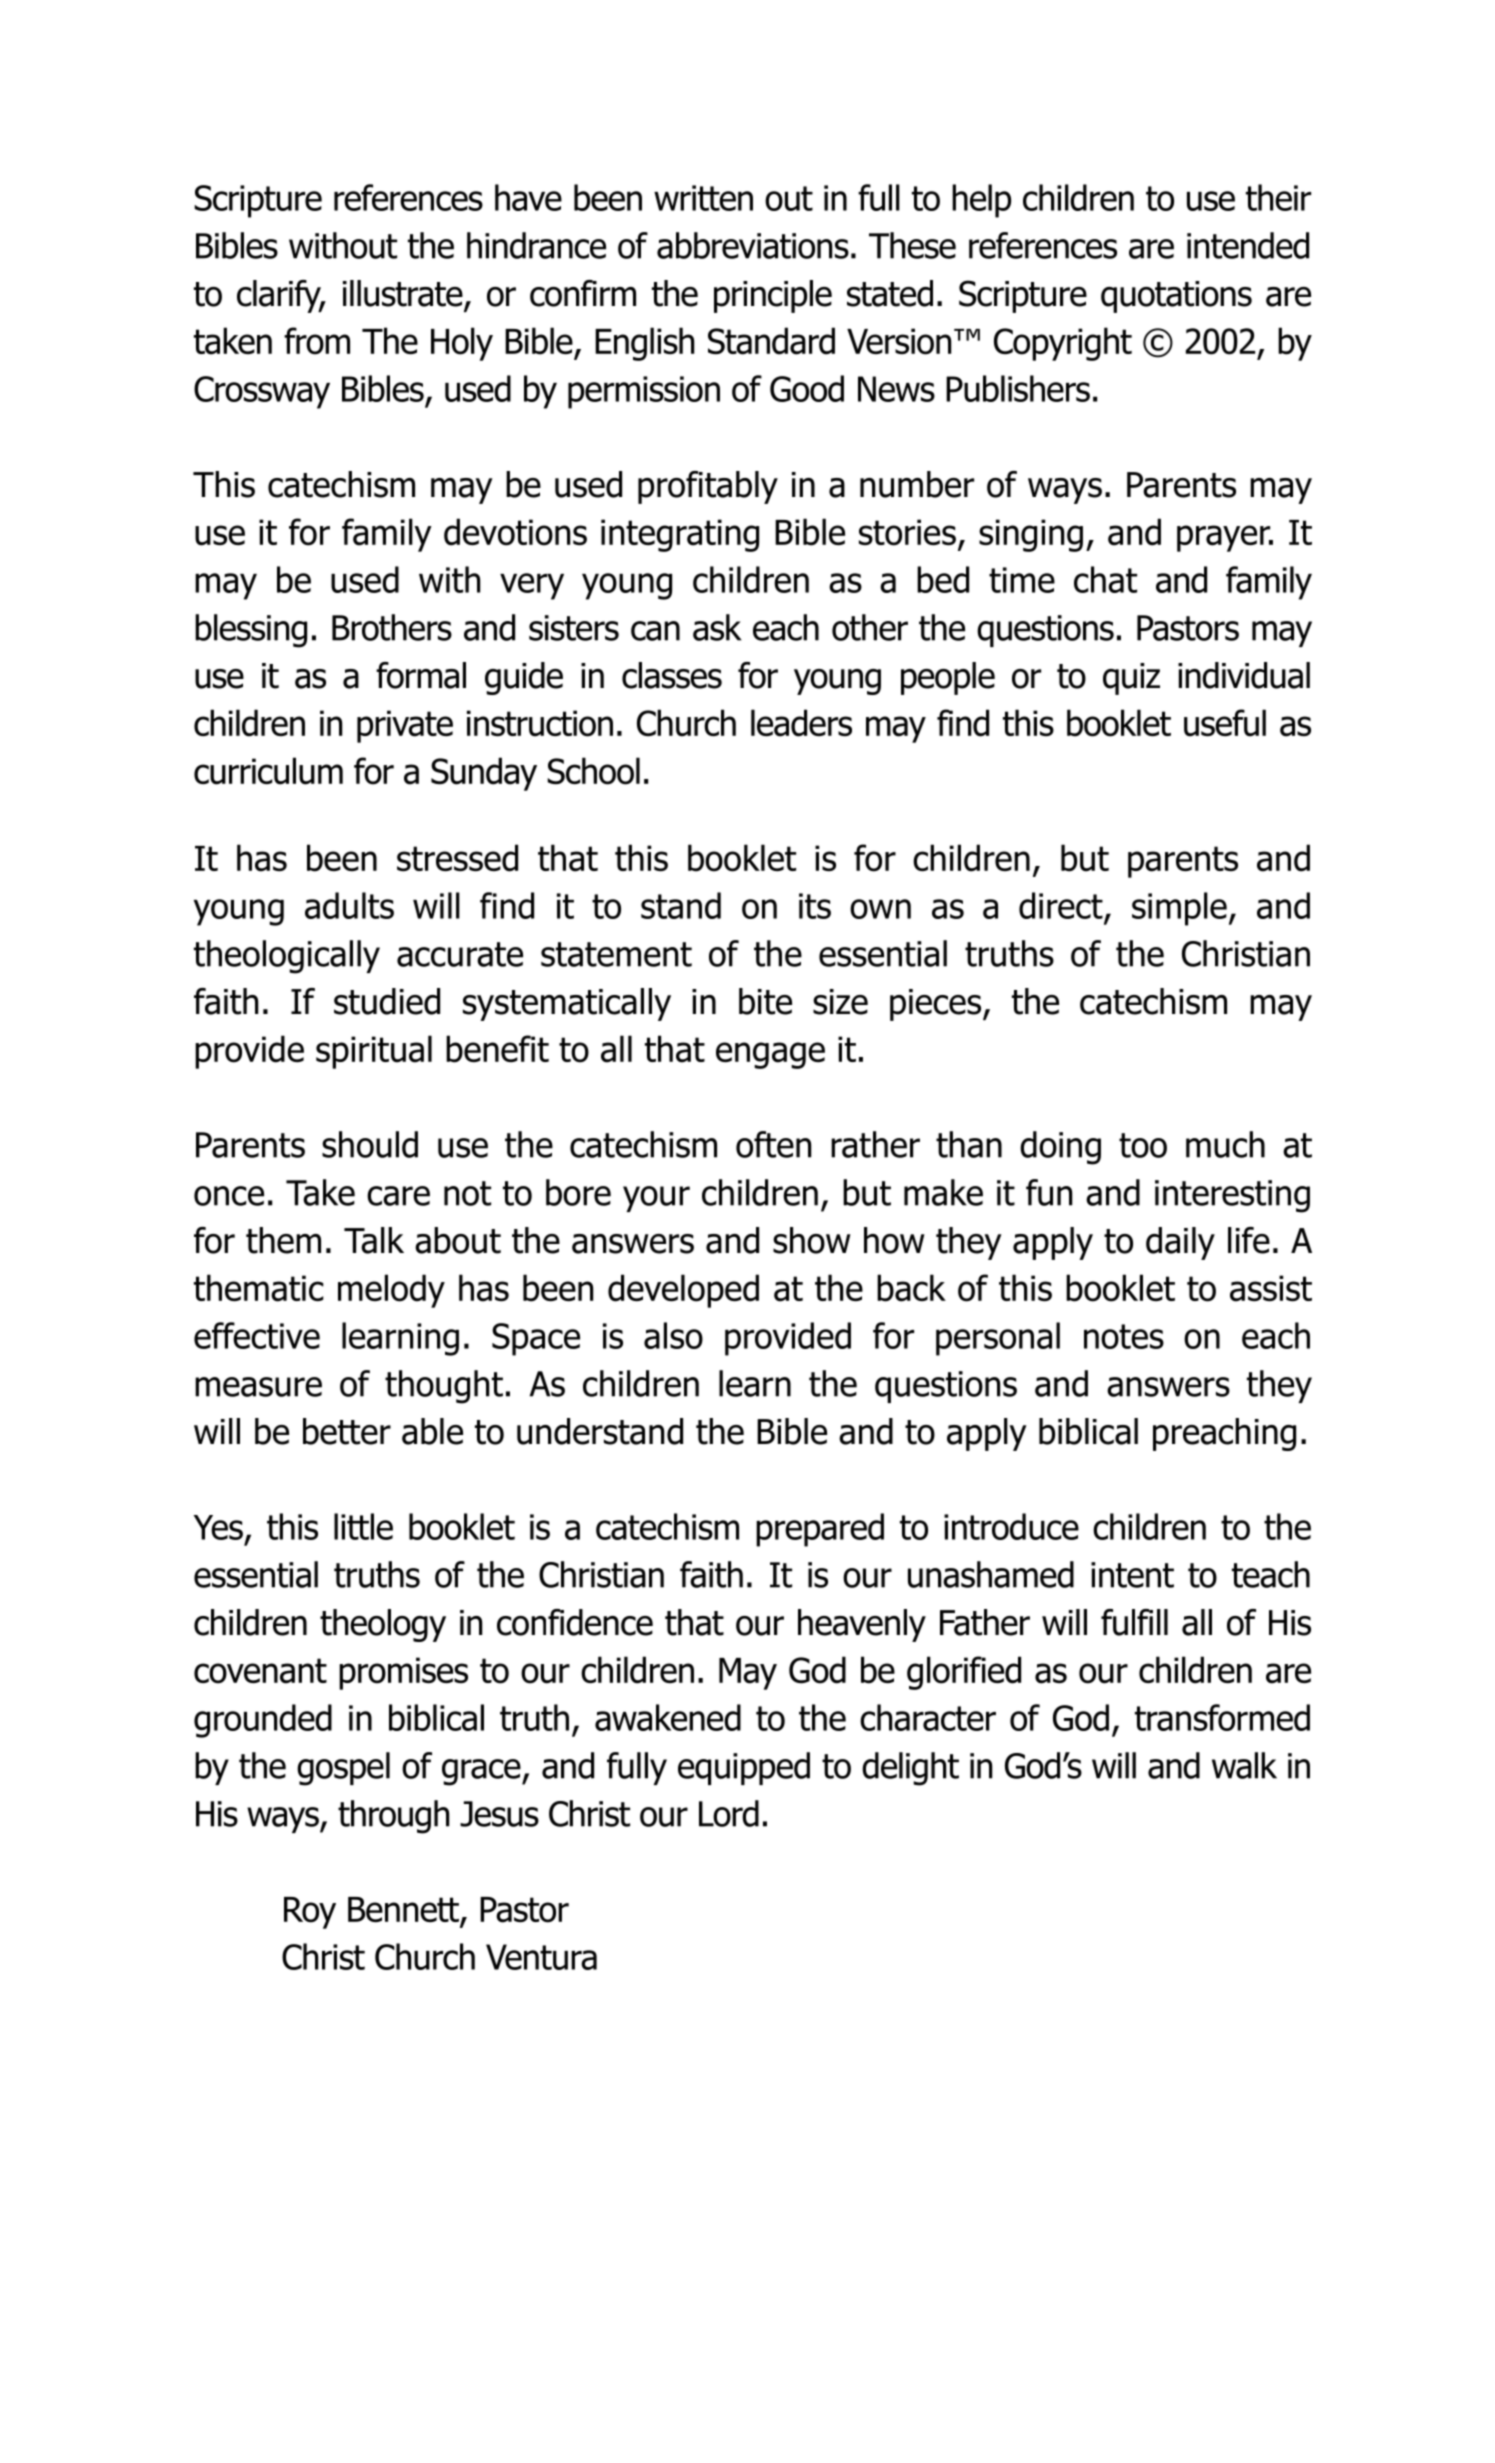 The width and height of the screenshot is (1495, 2463). Describe the element at coordinates (1225, 723) in the screenshot. I see `useful` at that location.
